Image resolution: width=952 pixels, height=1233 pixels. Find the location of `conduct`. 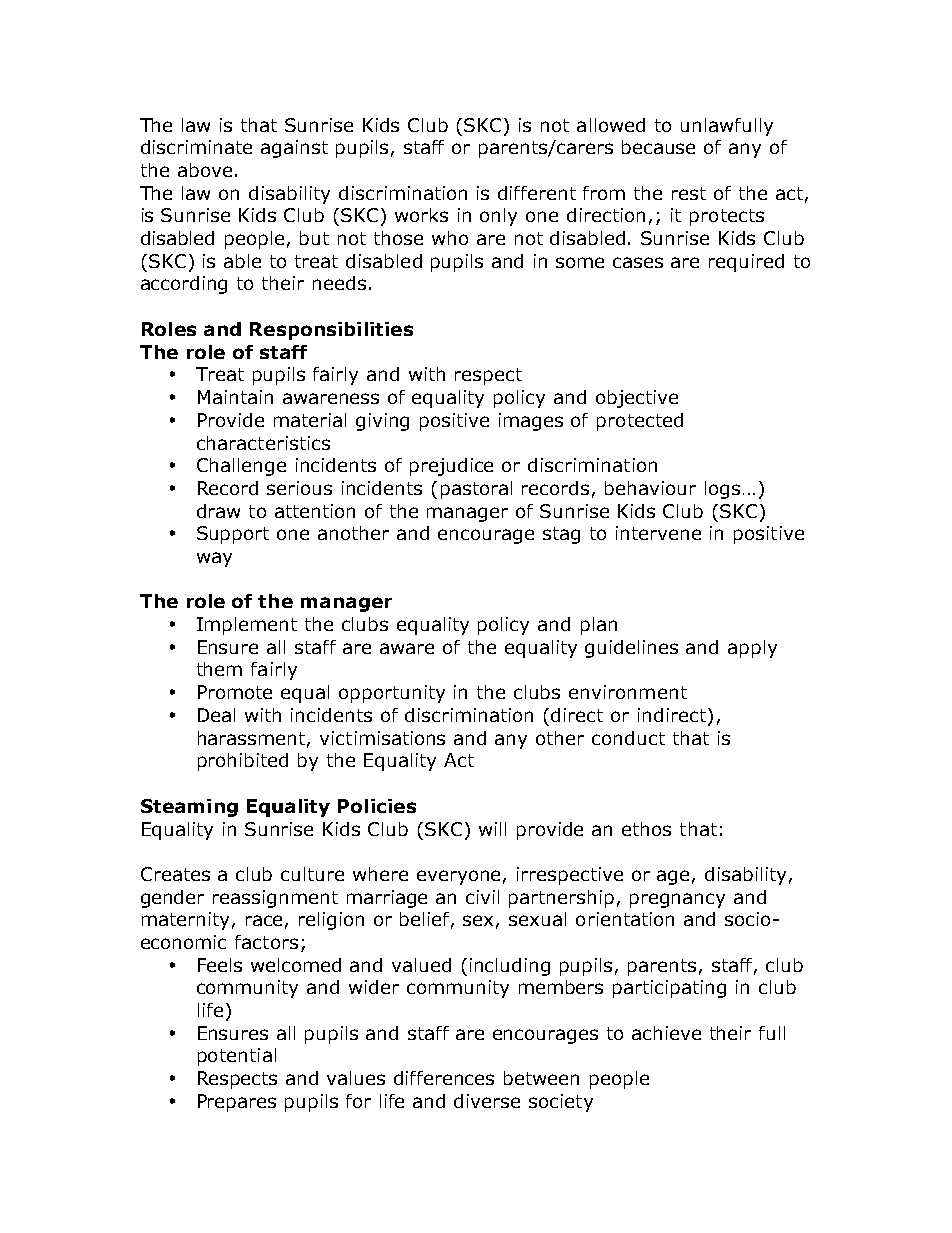

conduct is located at coordinates (628, 738).
